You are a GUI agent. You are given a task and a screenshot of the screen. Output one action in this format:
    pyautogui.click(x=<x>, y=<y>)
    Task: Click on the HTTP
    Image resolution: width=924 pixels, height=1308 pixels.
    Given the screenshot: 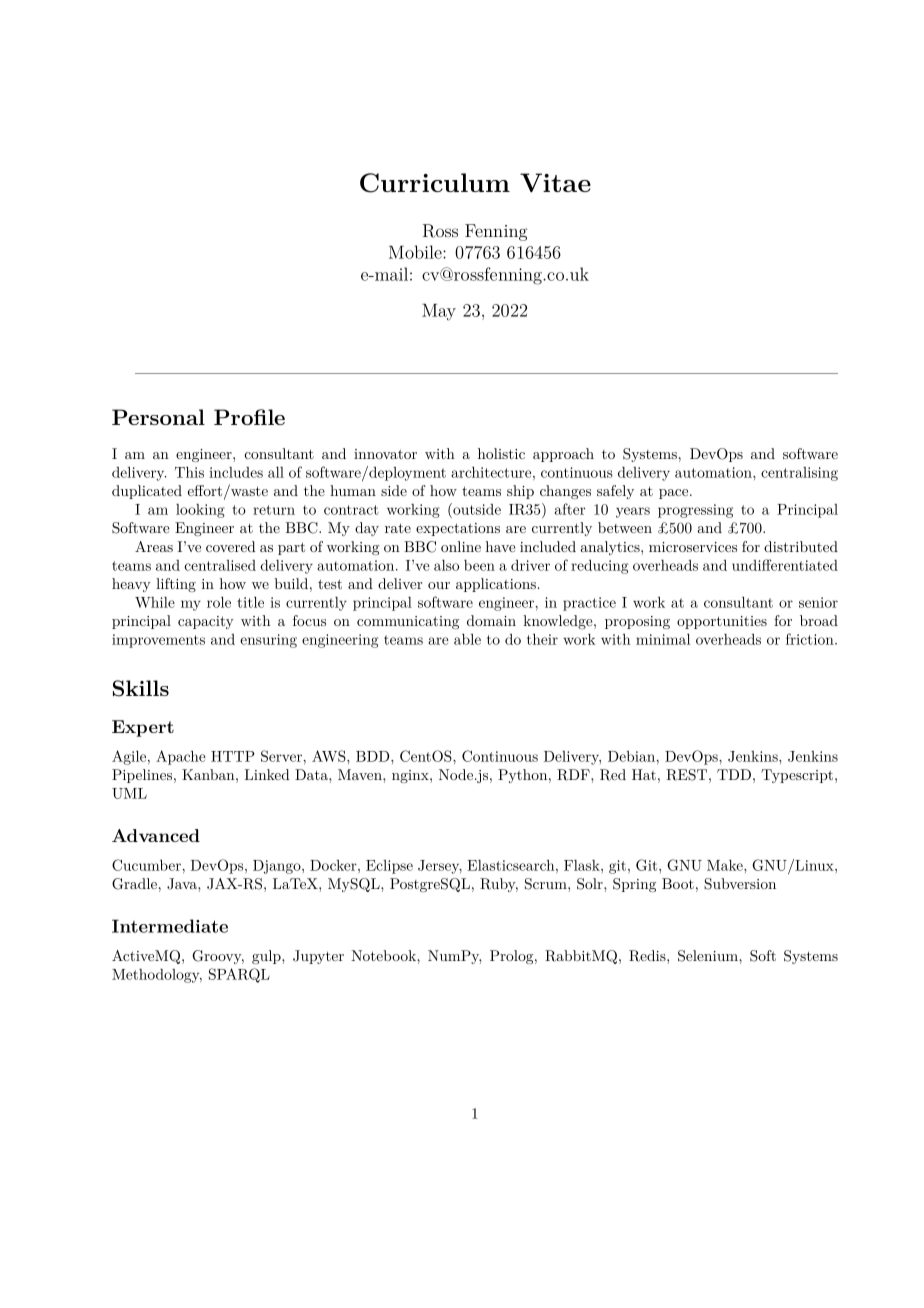 What is the action you would take?
    pyautogui.click(x=233, y=756)
